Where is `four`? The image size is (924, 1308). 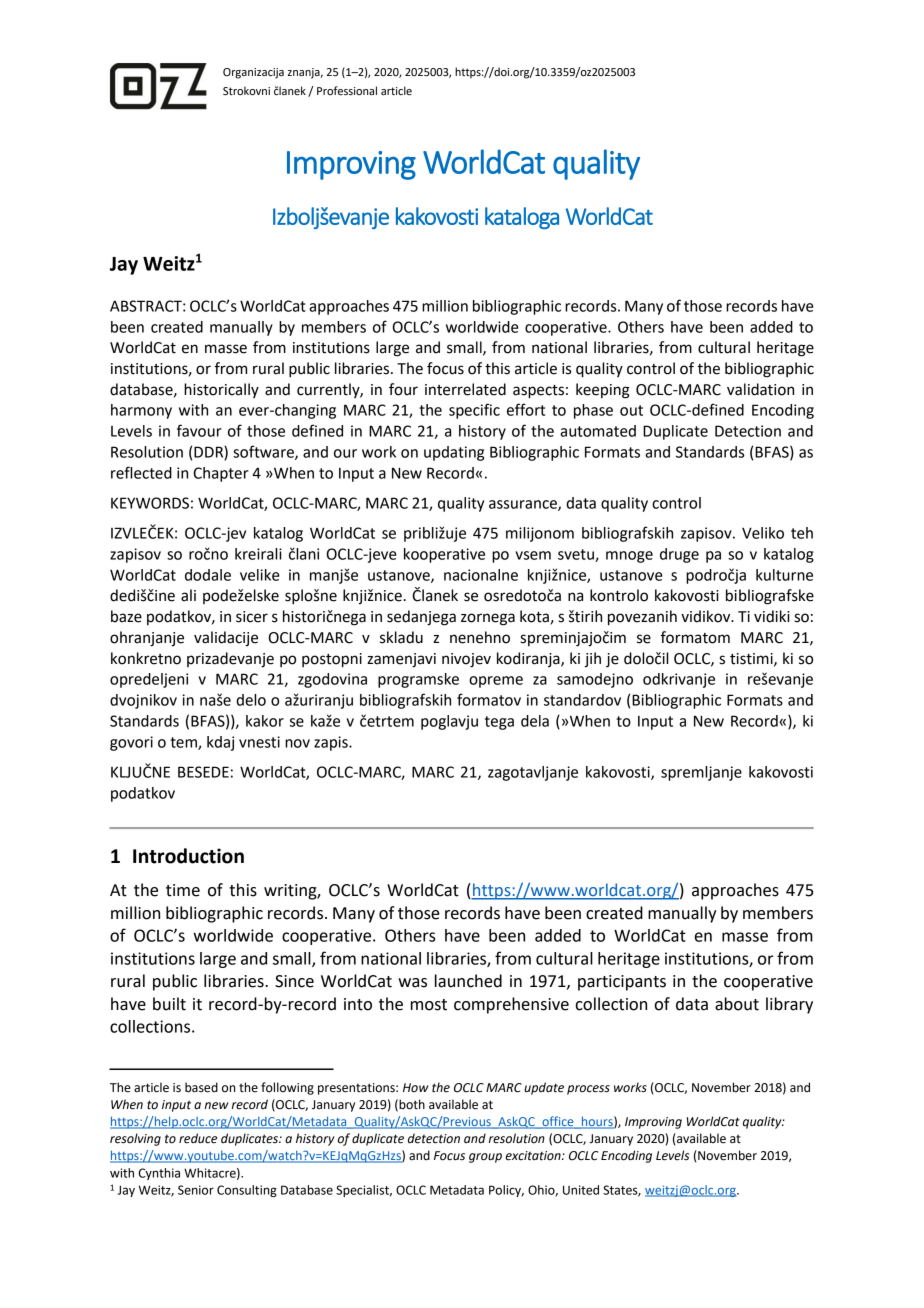 four is located at coordinates (403, 389).
